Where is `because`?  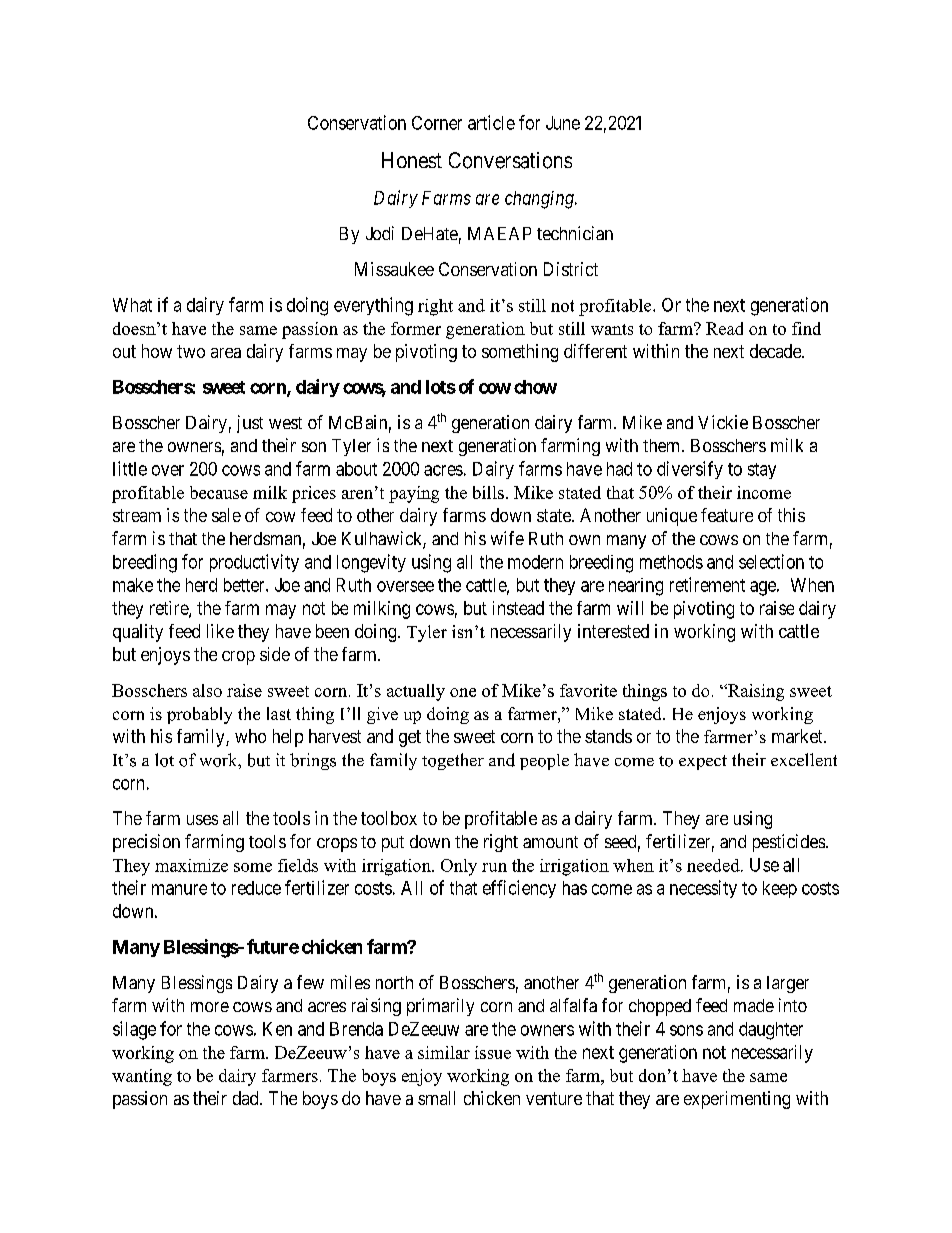 because is located at coordinates (219, 492).
